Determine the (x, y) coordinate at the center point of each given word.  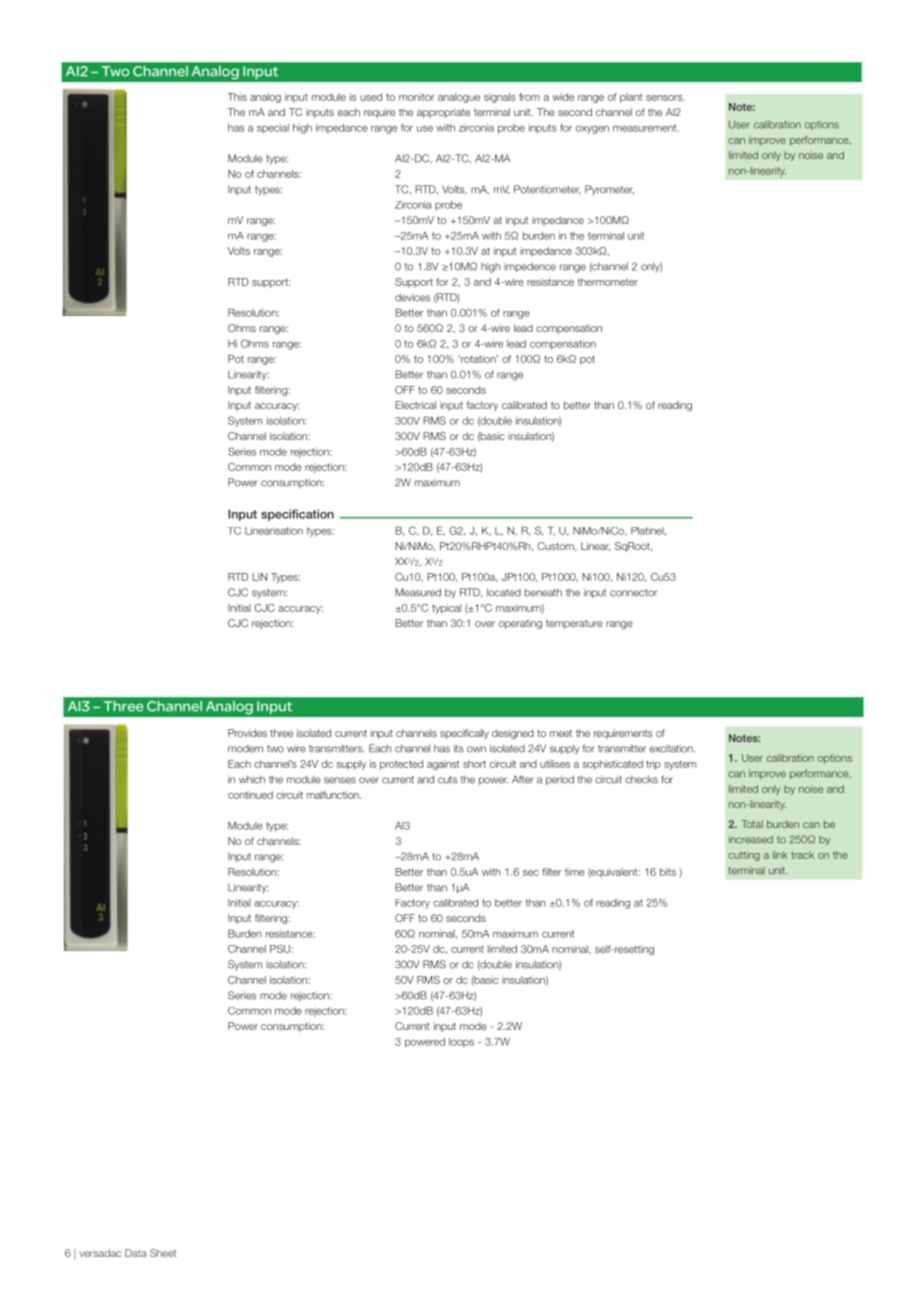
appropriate (443, 113)
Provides (247, 733)
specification (297, 515)
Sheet (163, 1253)
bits (668, 872)
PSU (280, 949)
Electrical (415, 405)
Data (136, 1253)
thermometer (608, 282)
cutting (744, 856)
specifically (464, 734)
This (237, 97)
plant (631, 98)
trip (653, 765)
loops (461, 1043)
